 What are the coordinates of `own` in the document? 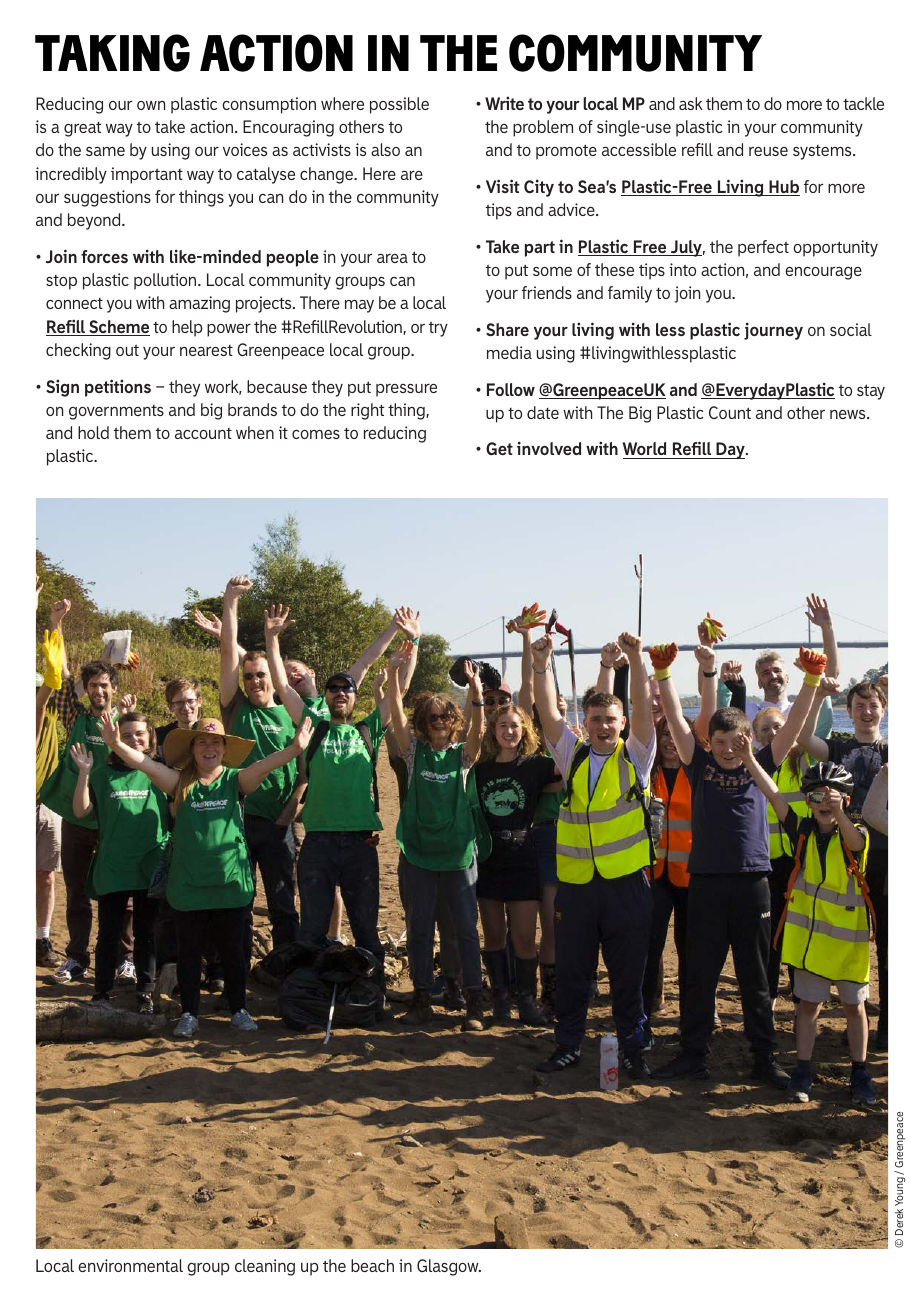 It's located at (151, 105).
